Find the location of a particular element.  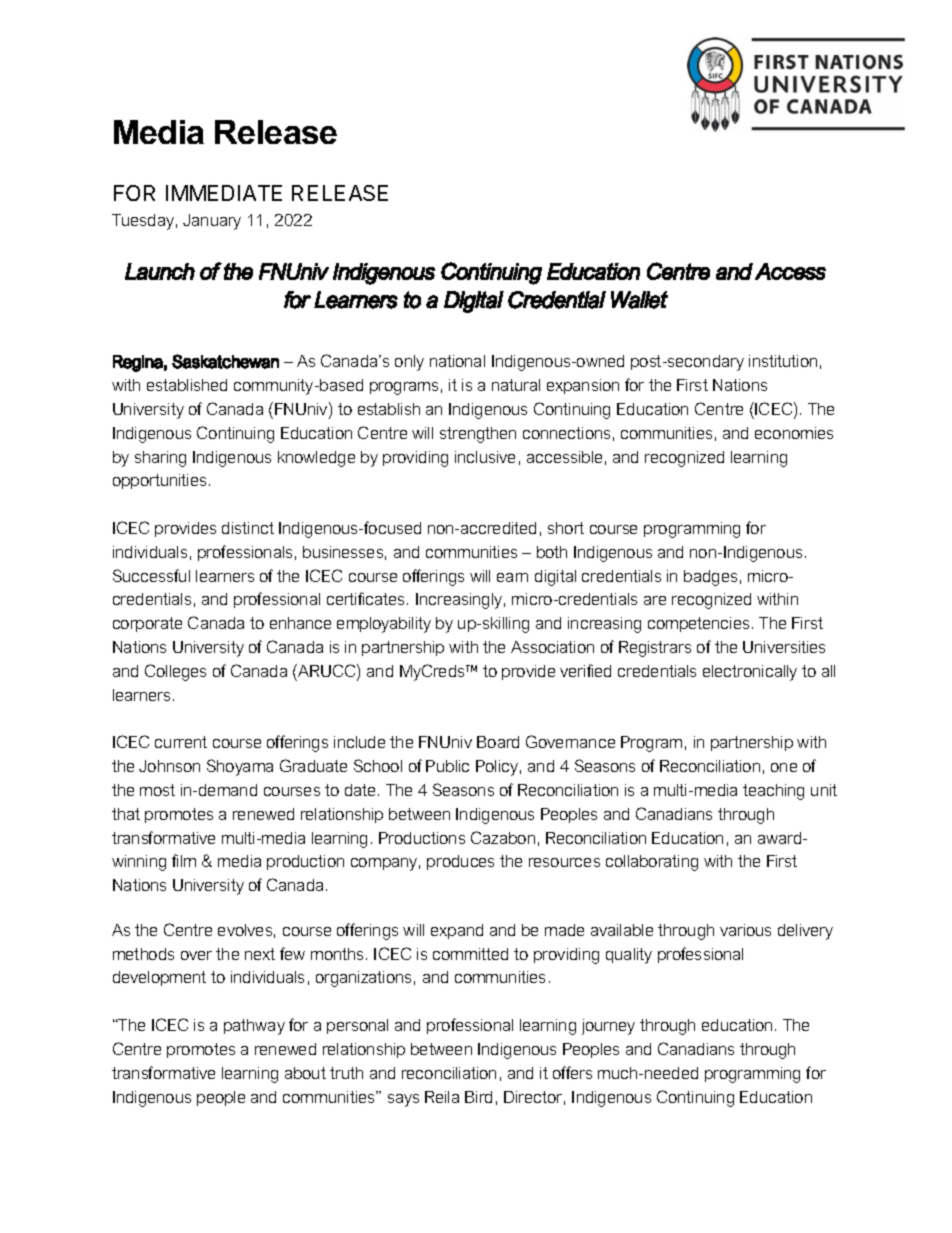

January is located at coordinates (212, 222).
